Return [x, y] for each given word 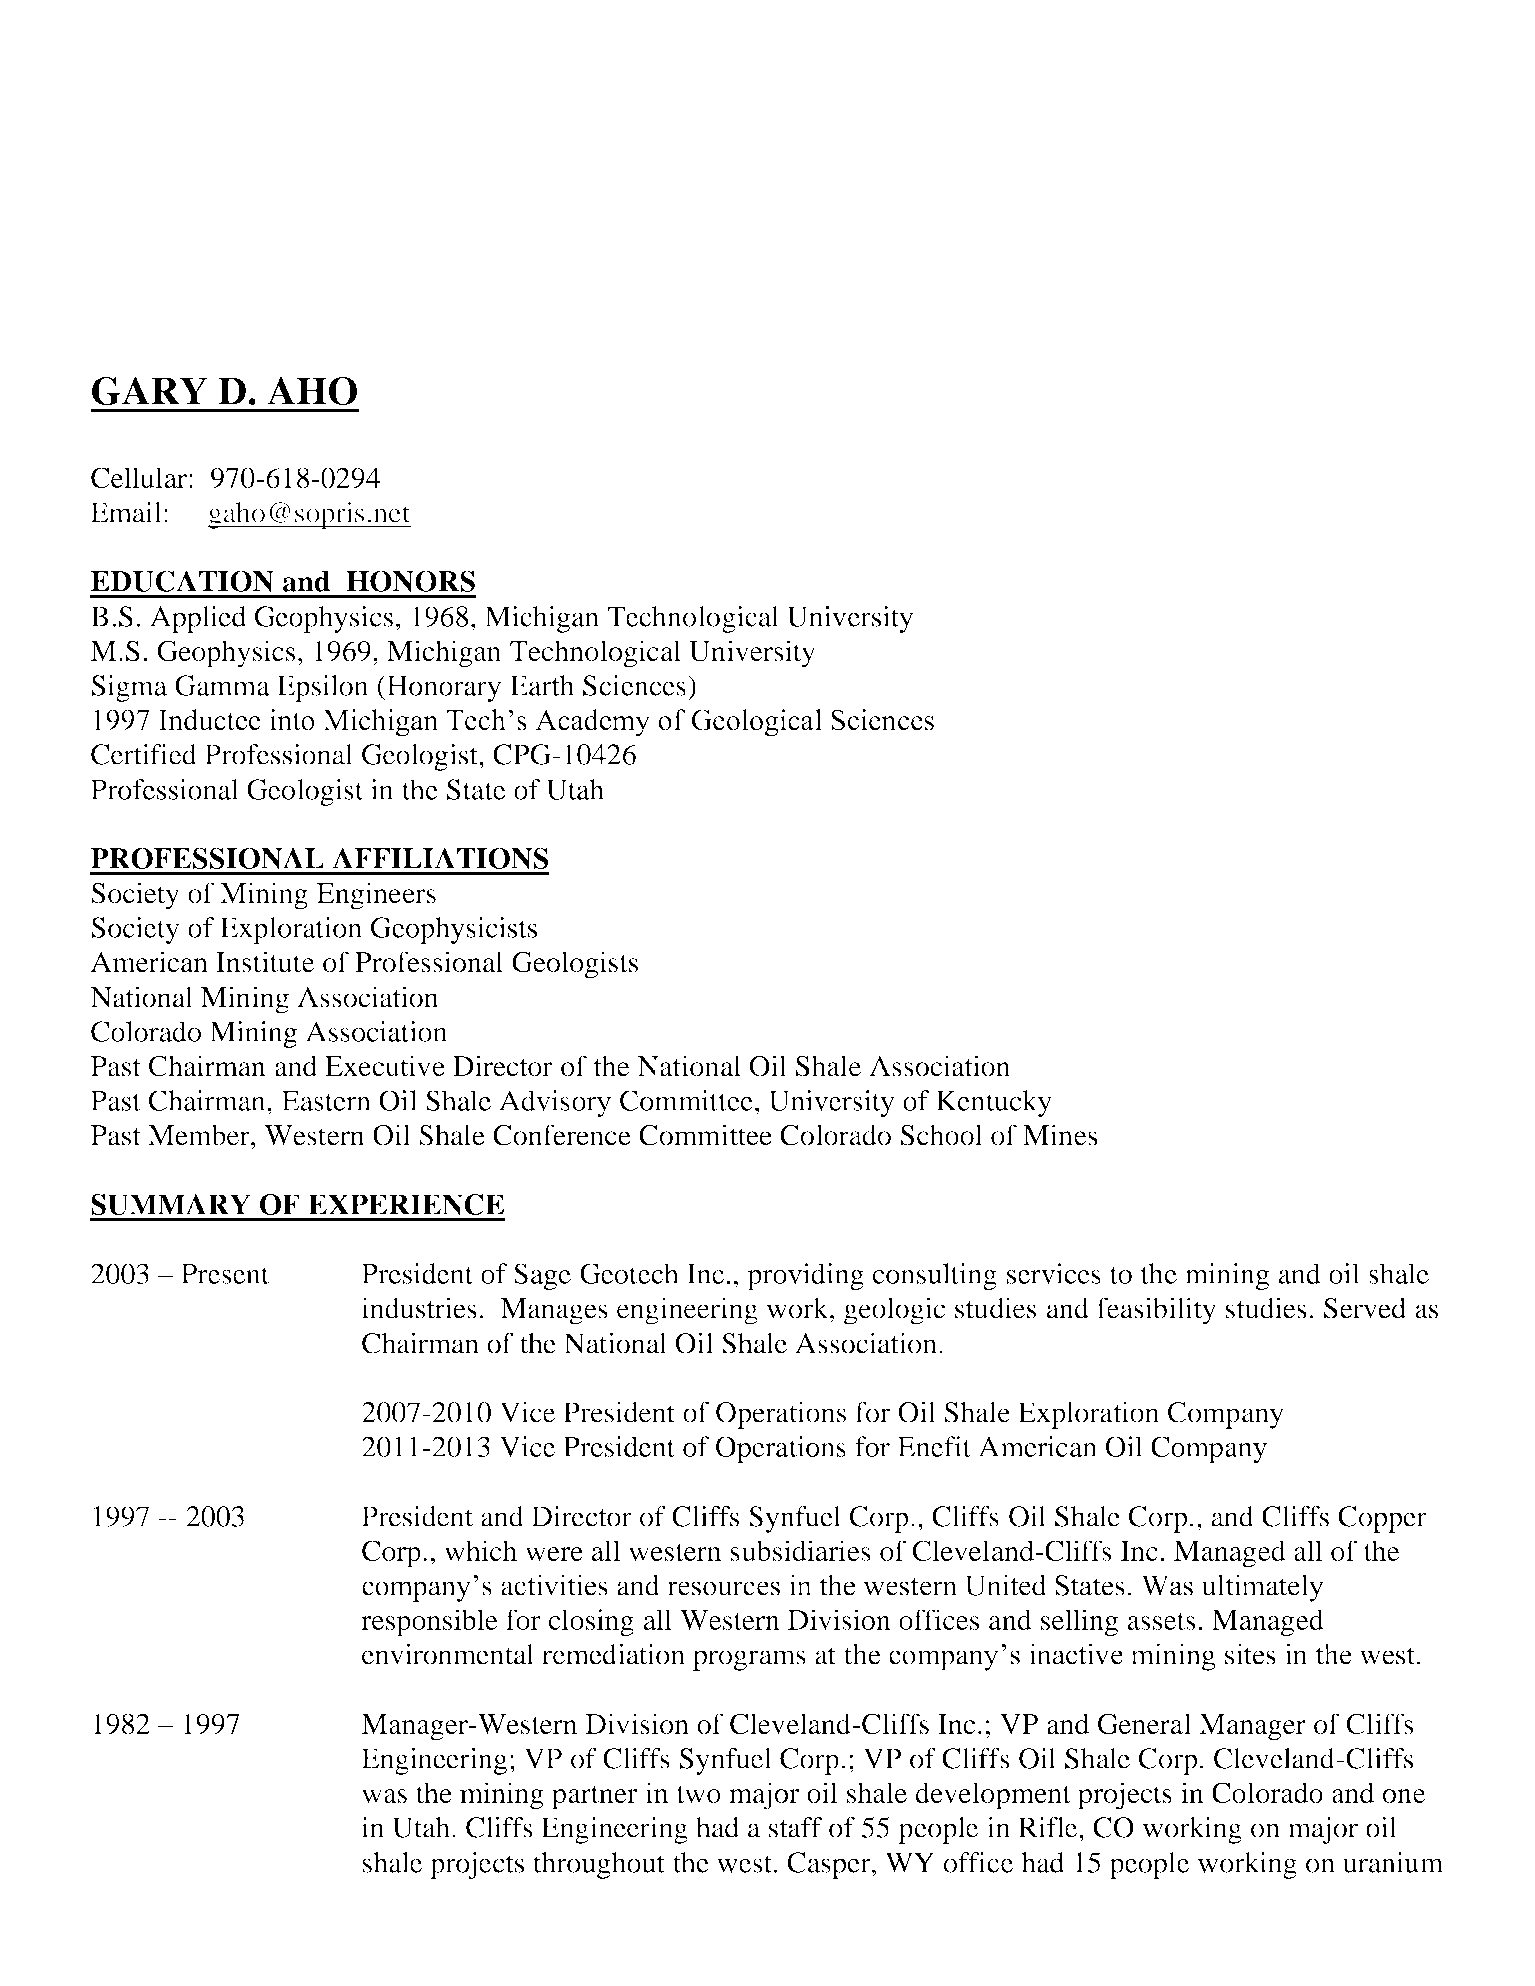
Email [126, 512]
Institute [265, 962]
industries [419, 1308]
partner [594, 1797]
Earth [542, 685]
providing [805, 1276]
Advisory [555, 1103]
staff [795, 1827]
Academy [592, 723]
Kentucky [994, 1103]
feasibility [1156, 1311]
